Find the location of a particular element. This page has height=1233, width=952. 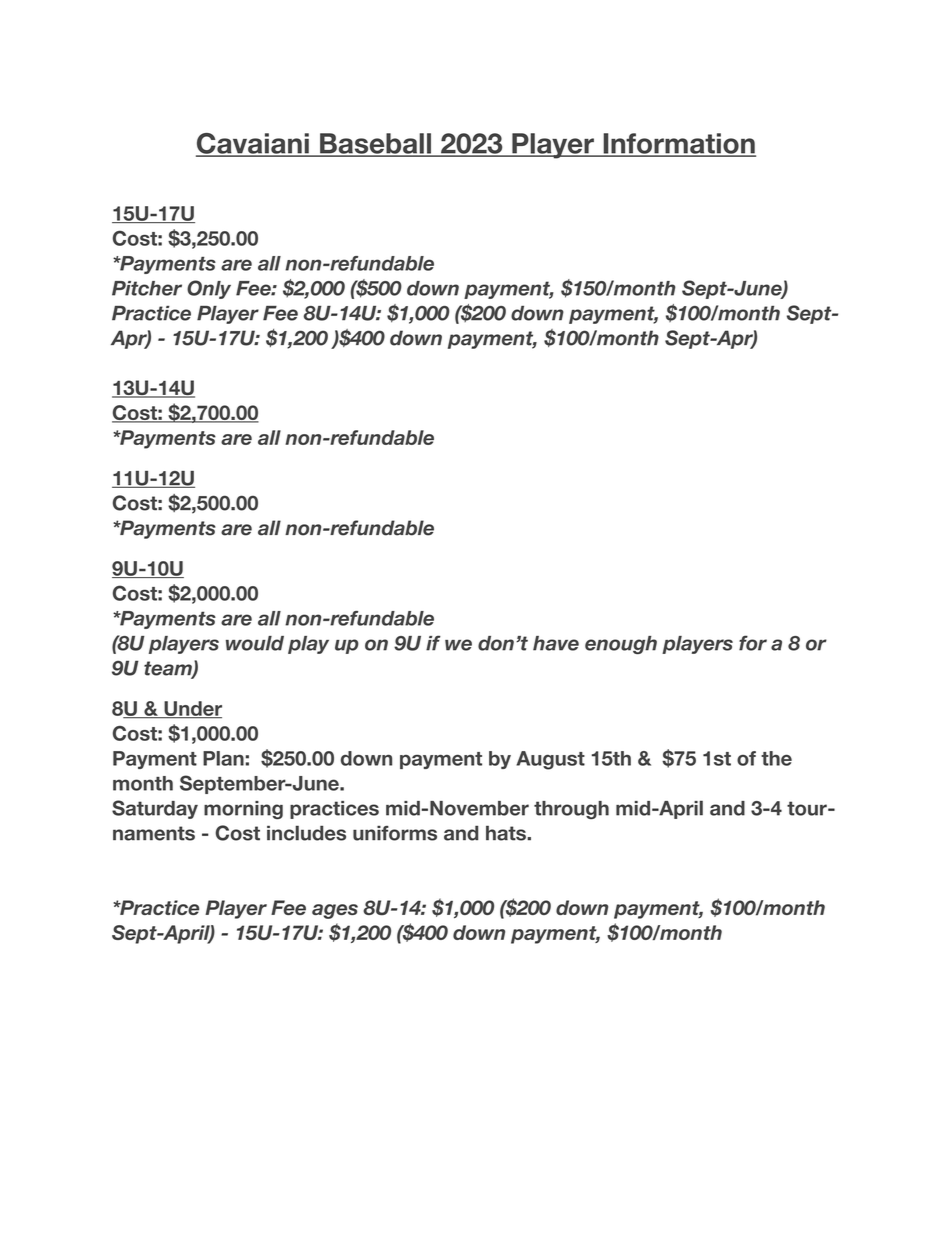

August is located at coordinates (550, 760).
